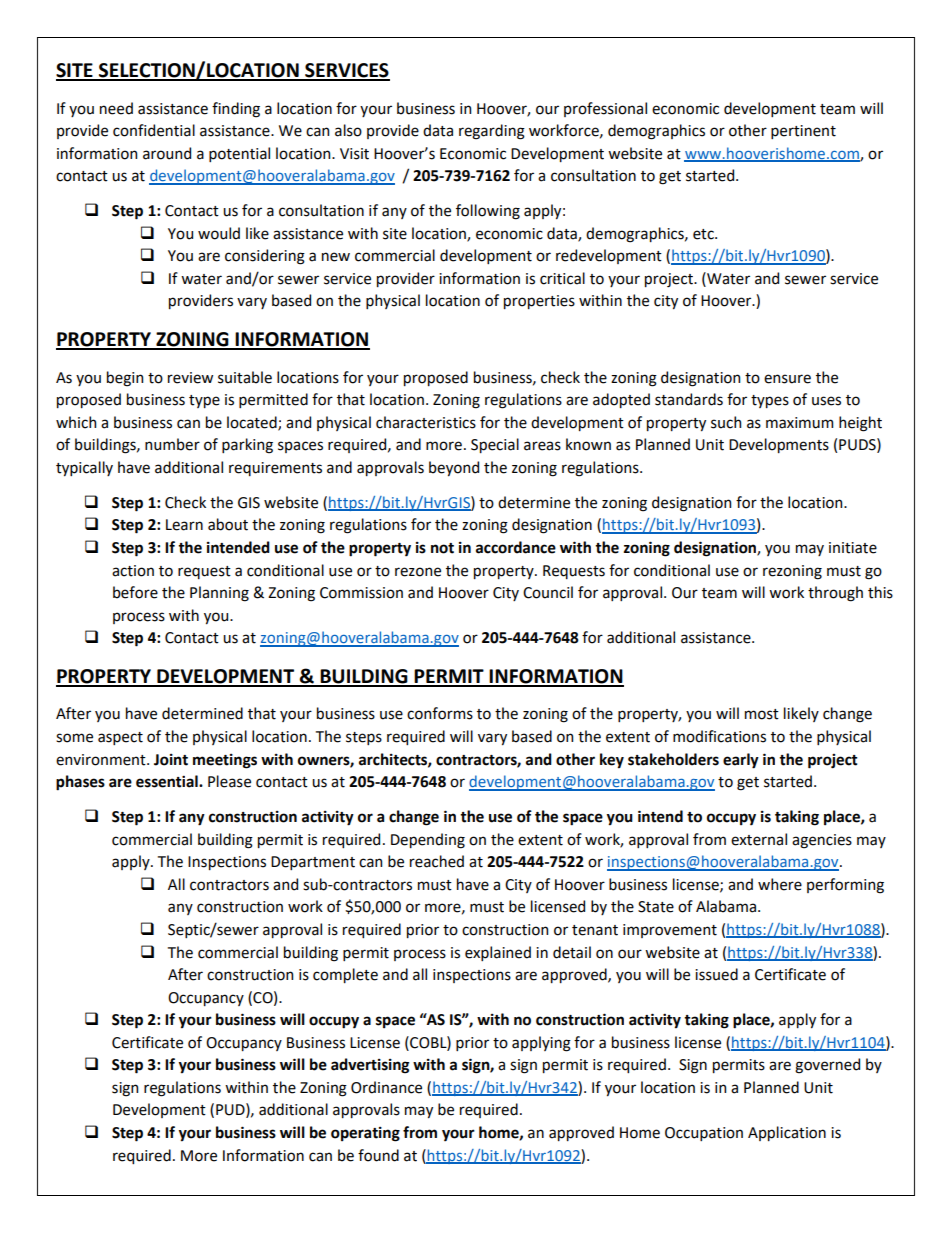  I want to click on regarding, so click(492, 132).
